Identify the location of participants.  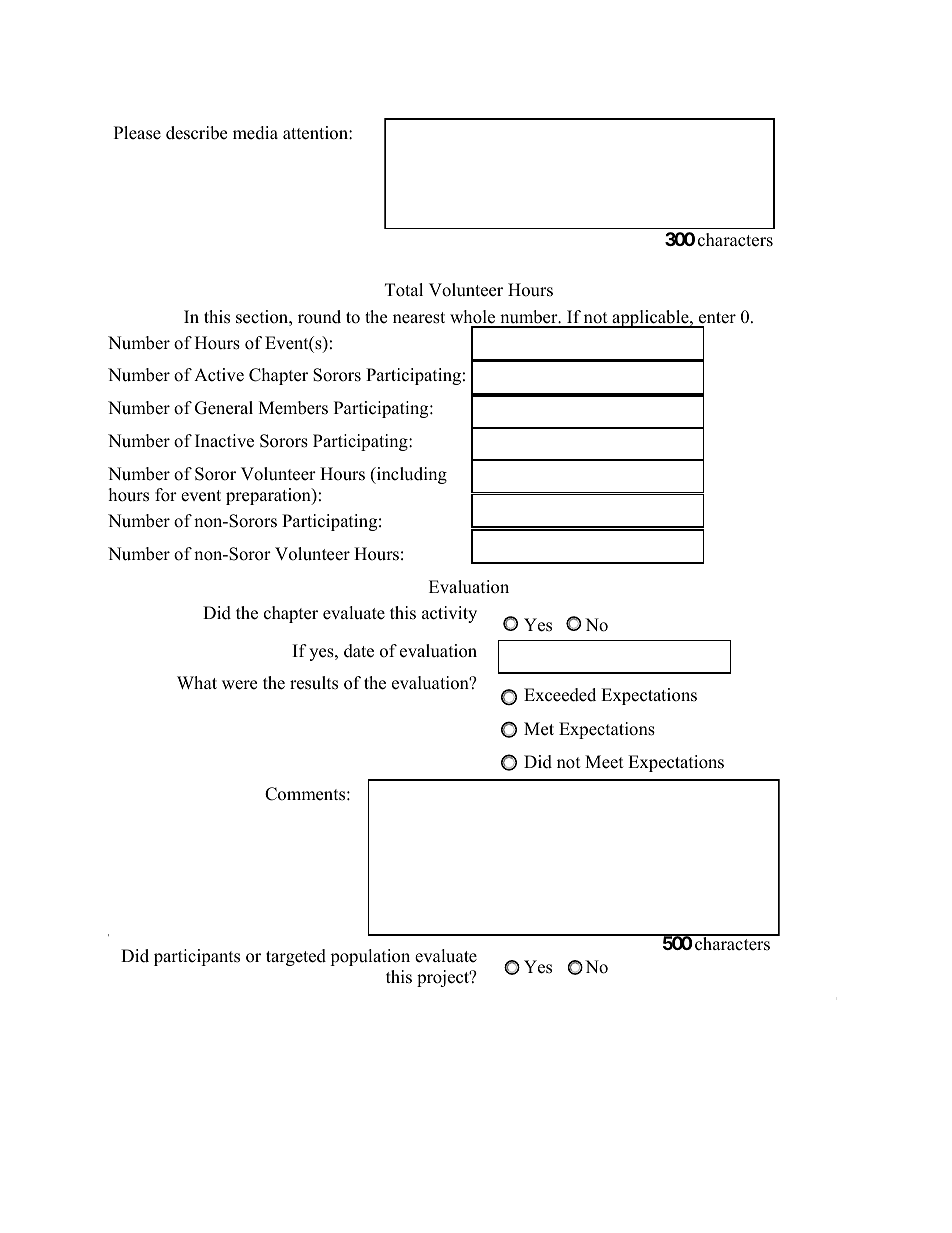
(197, 957).
